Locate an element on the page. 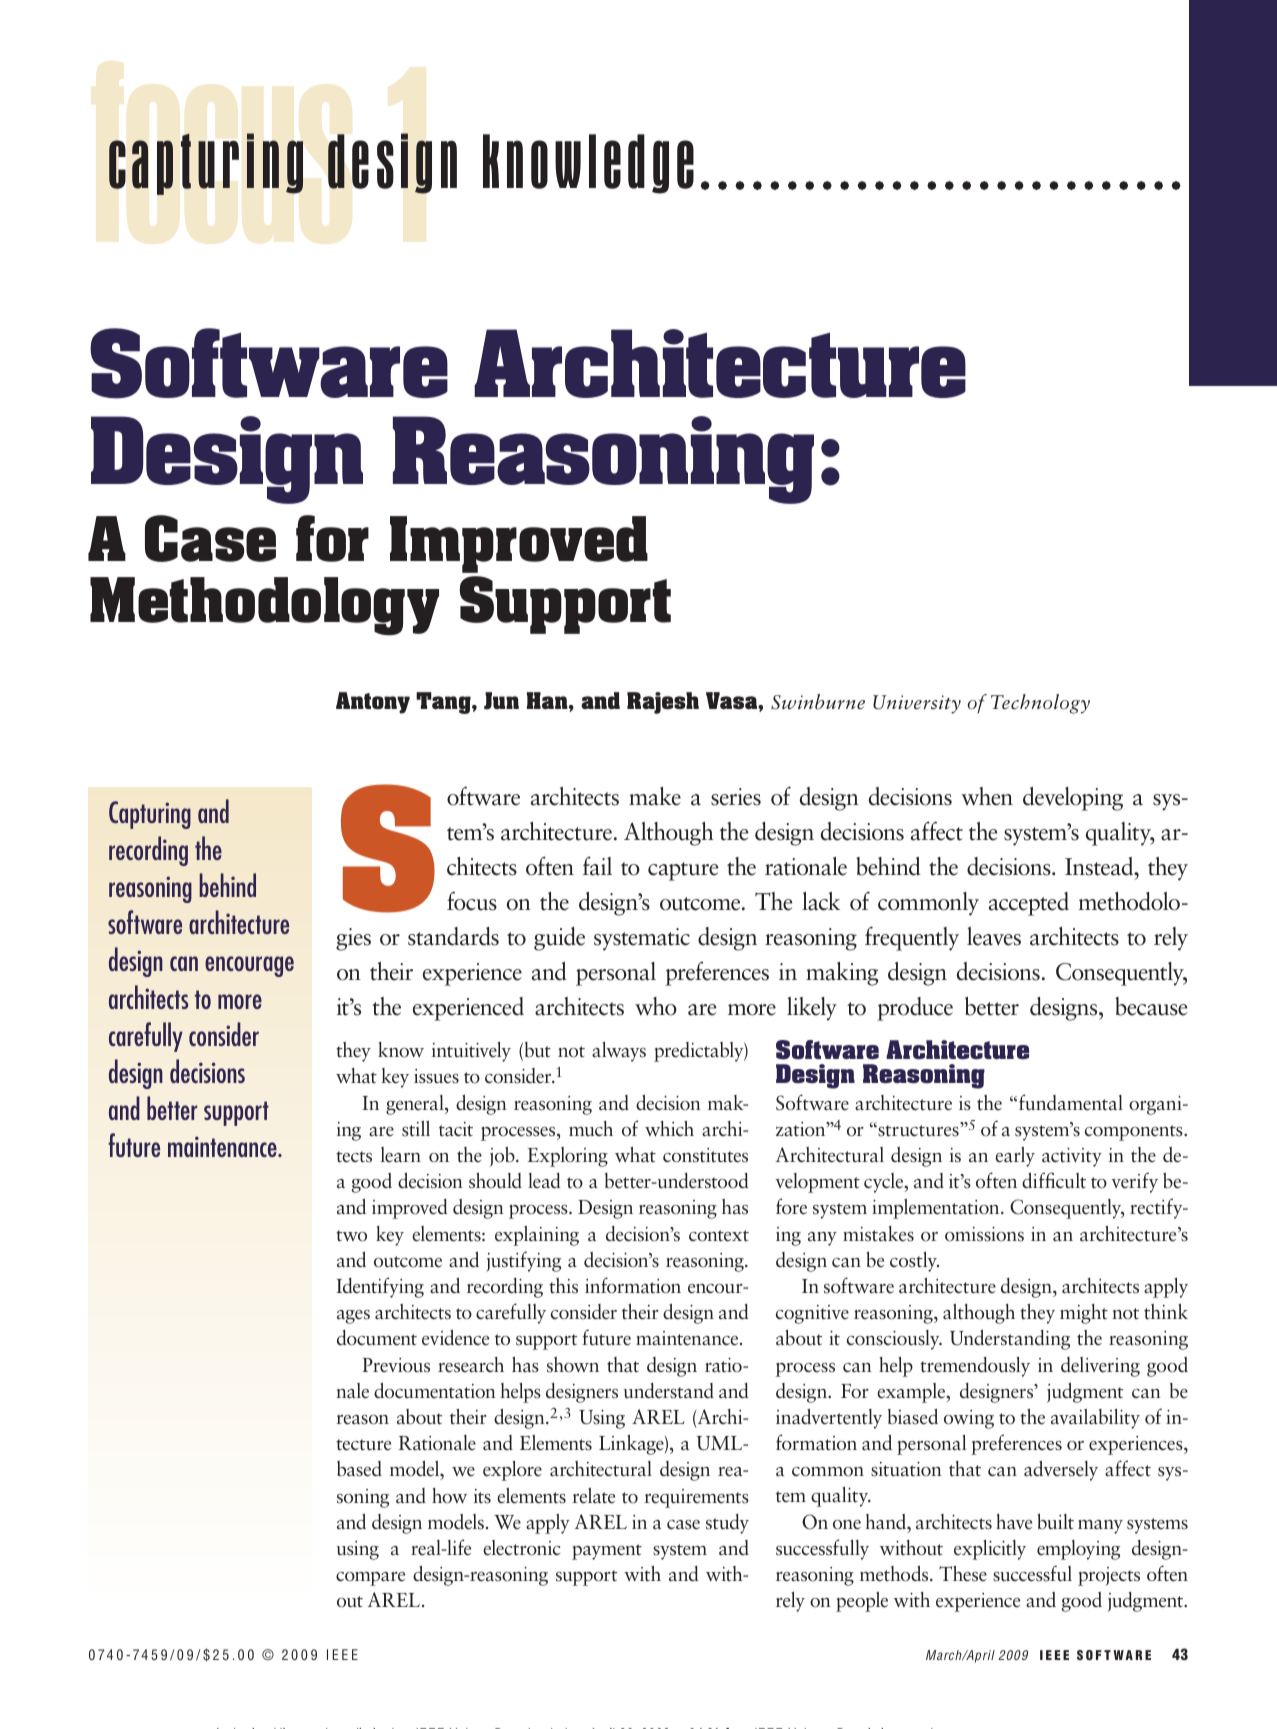  intuitively is located at coordinates (471, 1052).
